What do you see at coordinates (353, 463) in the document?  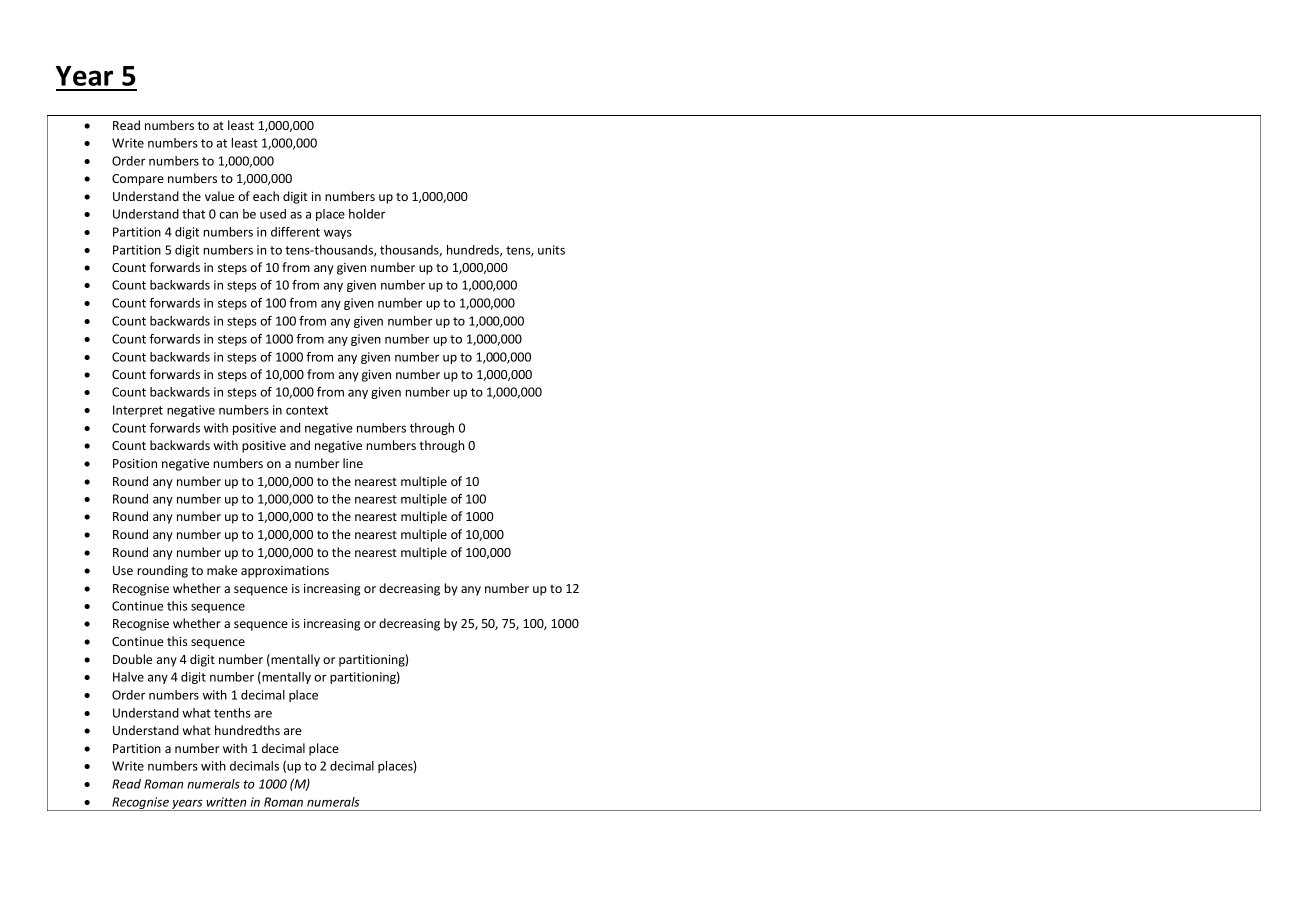 I see `line` at bounding box center [353, 463].
